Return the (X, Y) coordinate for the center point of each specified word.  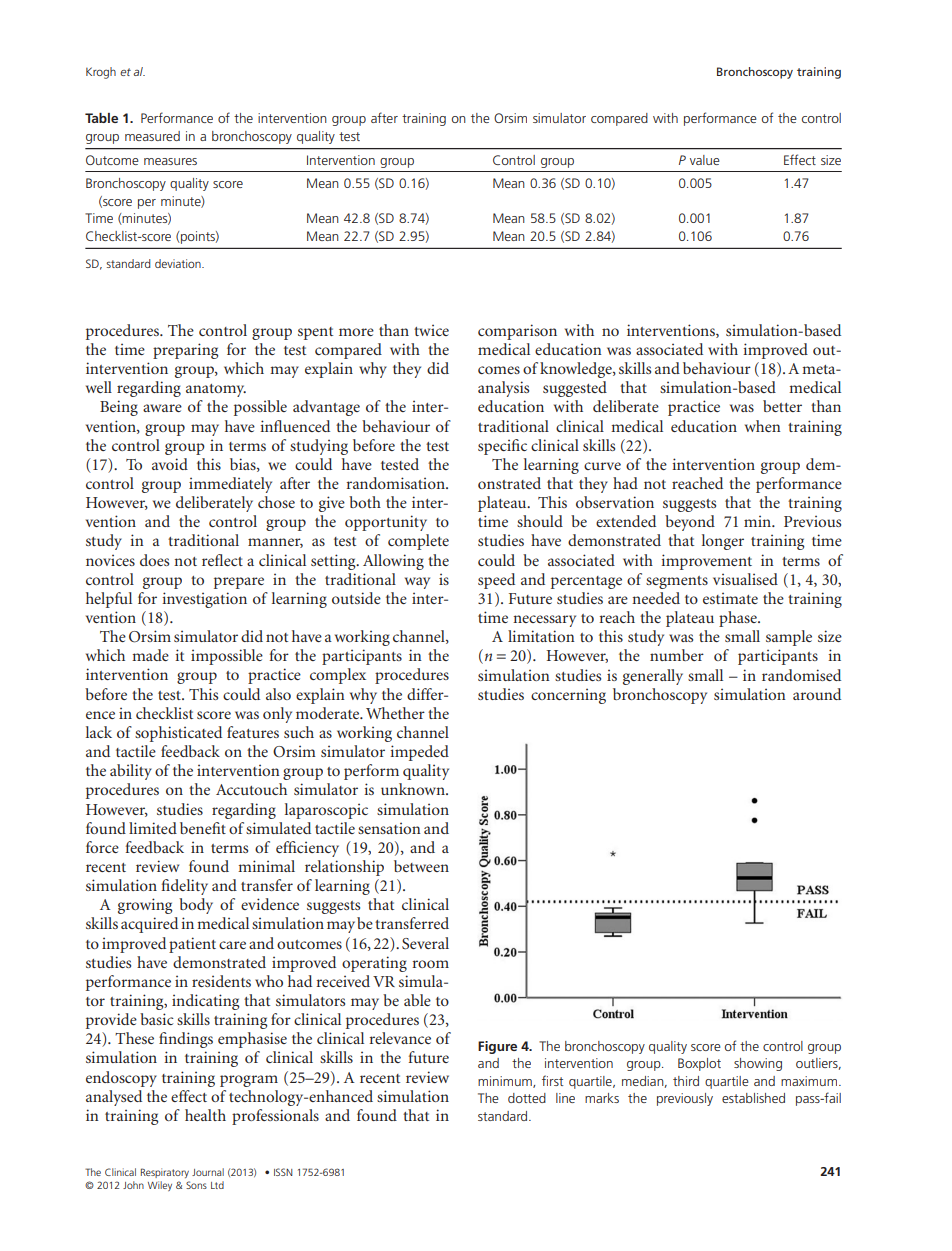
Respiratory (165, 1173)
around (817, 694)
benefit (203, 828)
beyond (690, 523)
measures (170, 161)
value (705, 160)
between (421, 866)
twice (431, 330)
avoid (170, 464)
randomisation (396, 483)
